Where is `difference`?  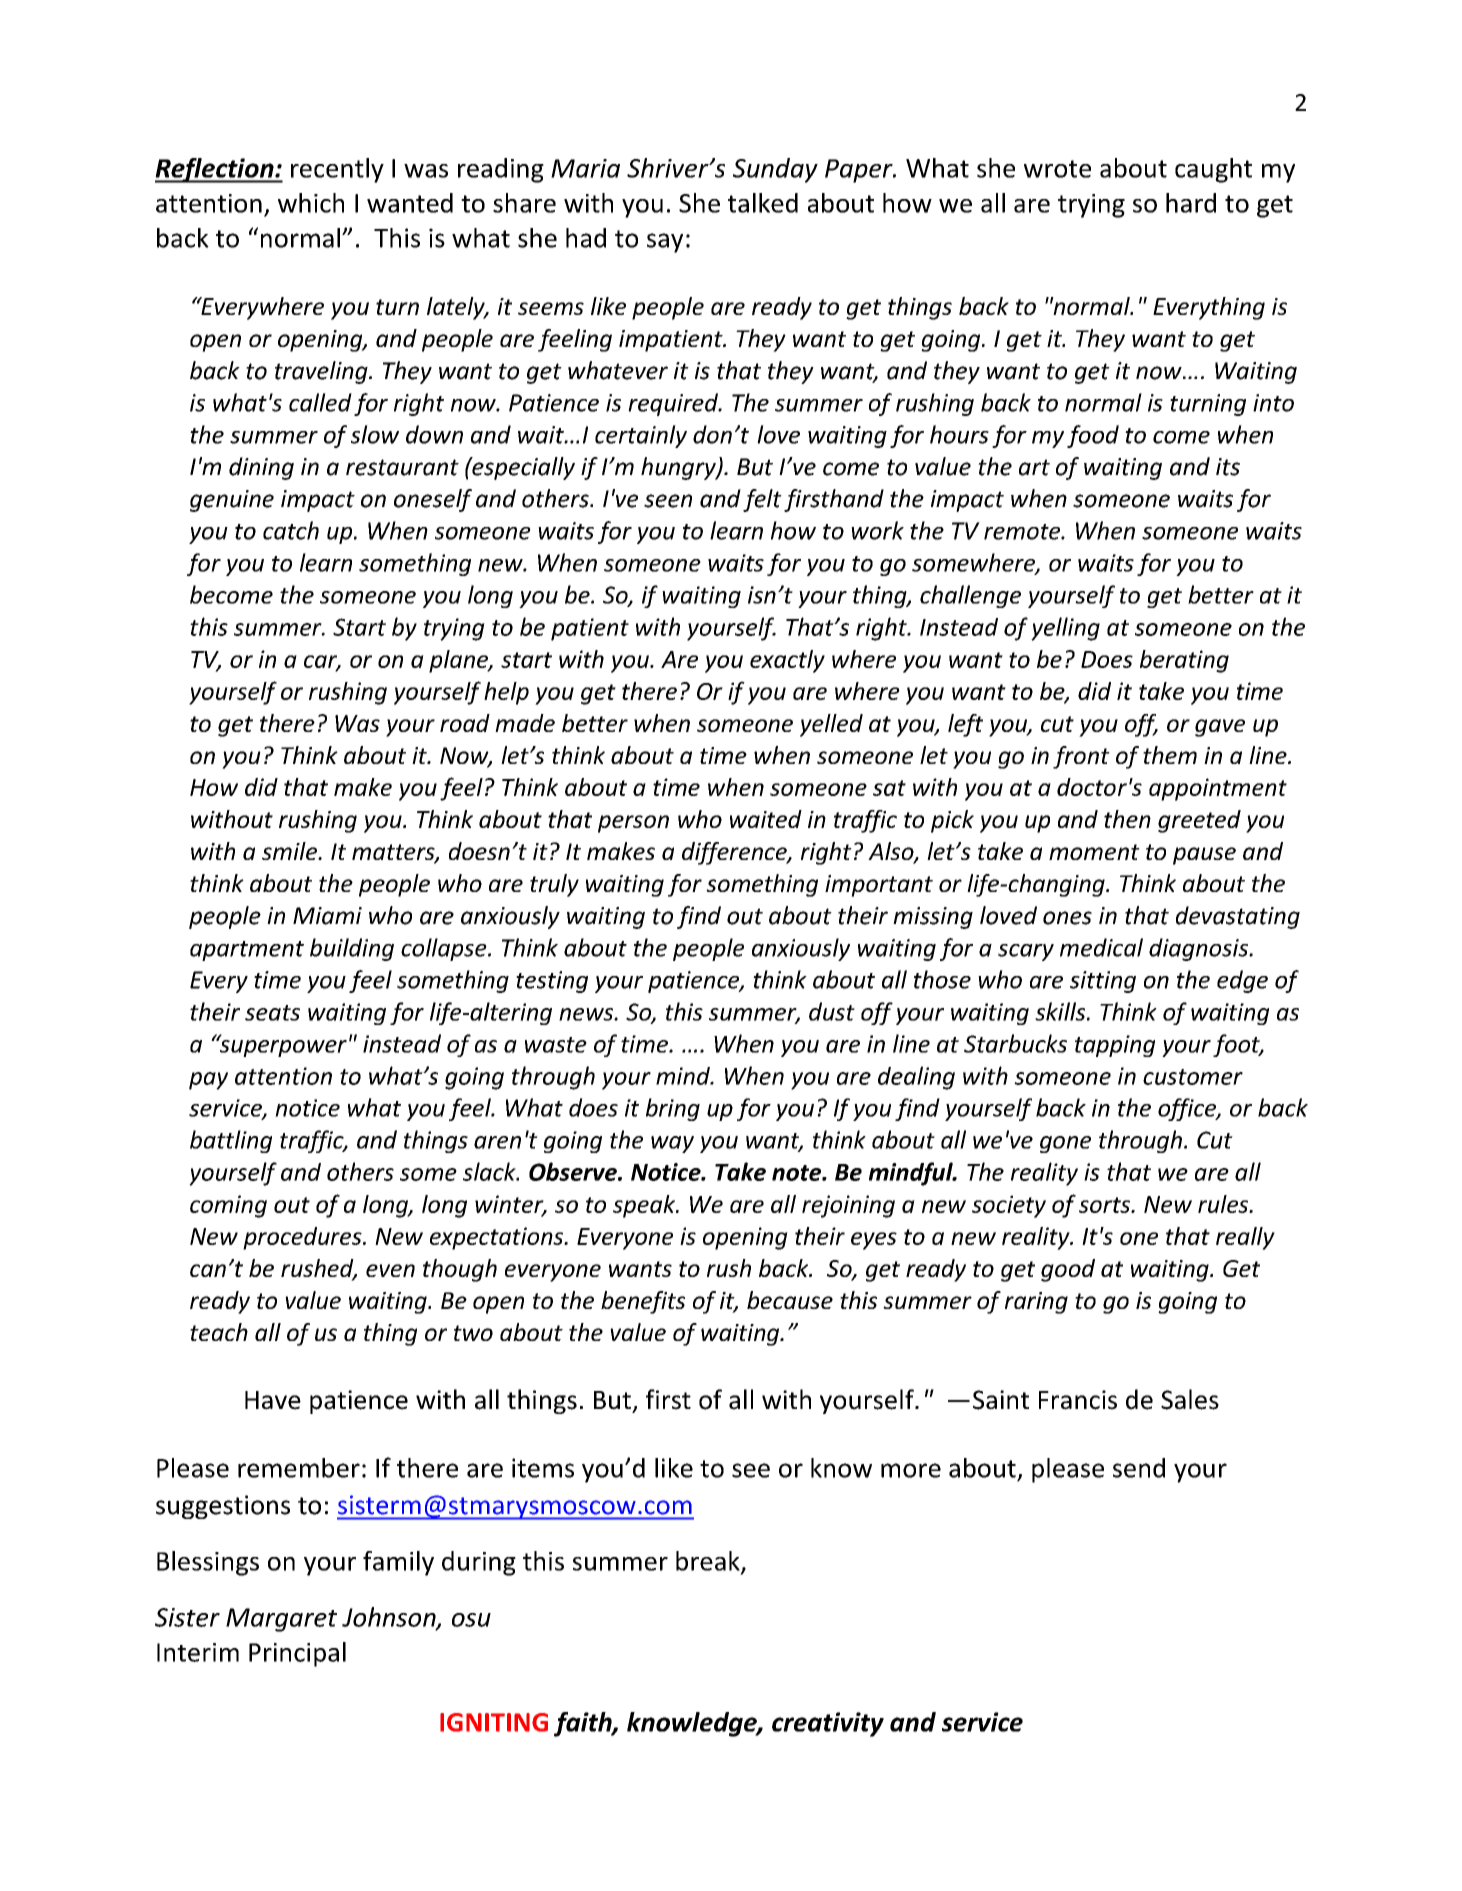 difference is located at coordinates (735, 853).
